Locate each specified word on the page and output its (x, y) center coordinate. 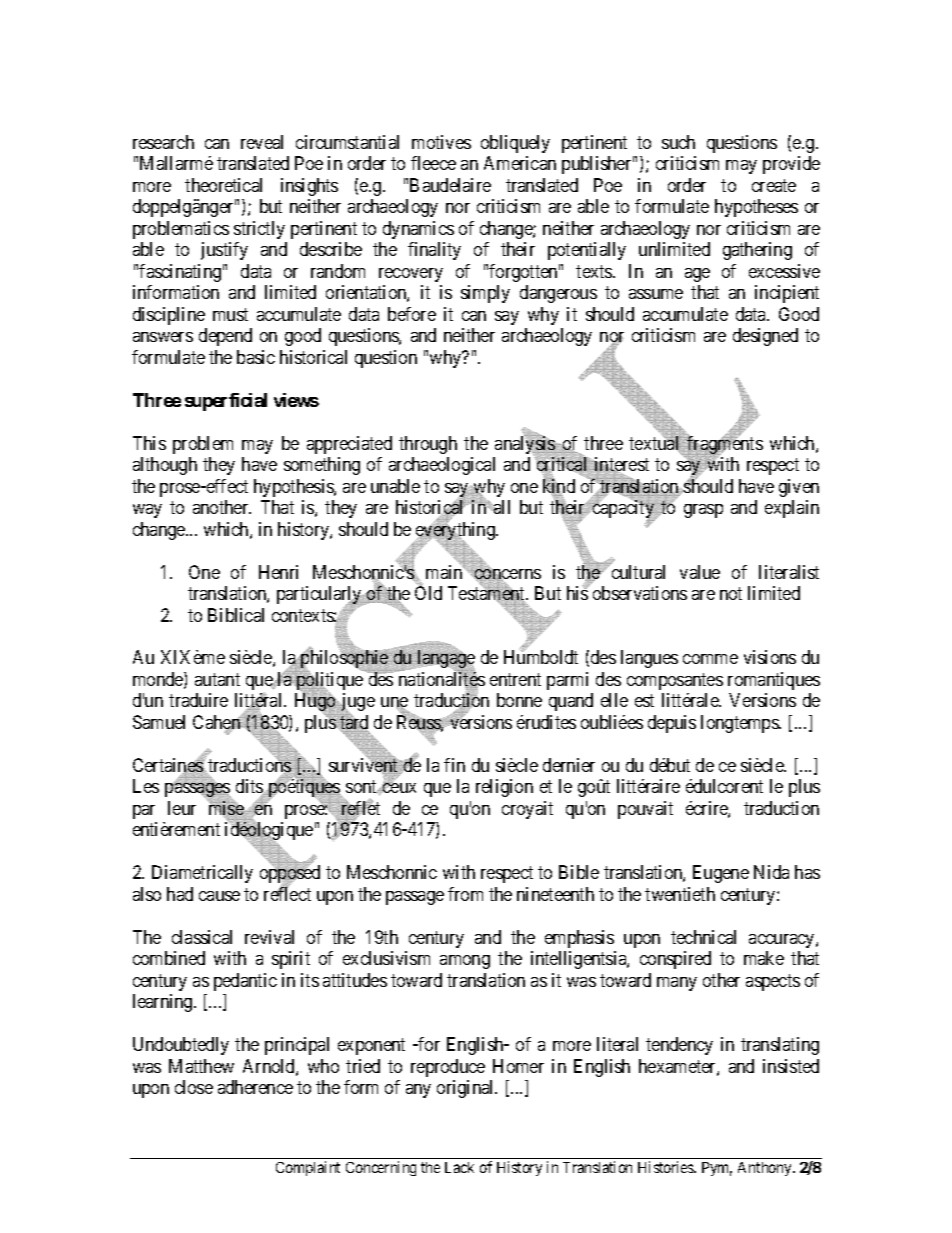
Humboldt (541, 657)
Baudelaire (450, 185)
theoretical (223, 185)
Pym (717, 1169)
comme (710, 659)
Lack (459, 1167)
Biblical (236, 615)
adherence (255, 1087)
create (774, 185)
